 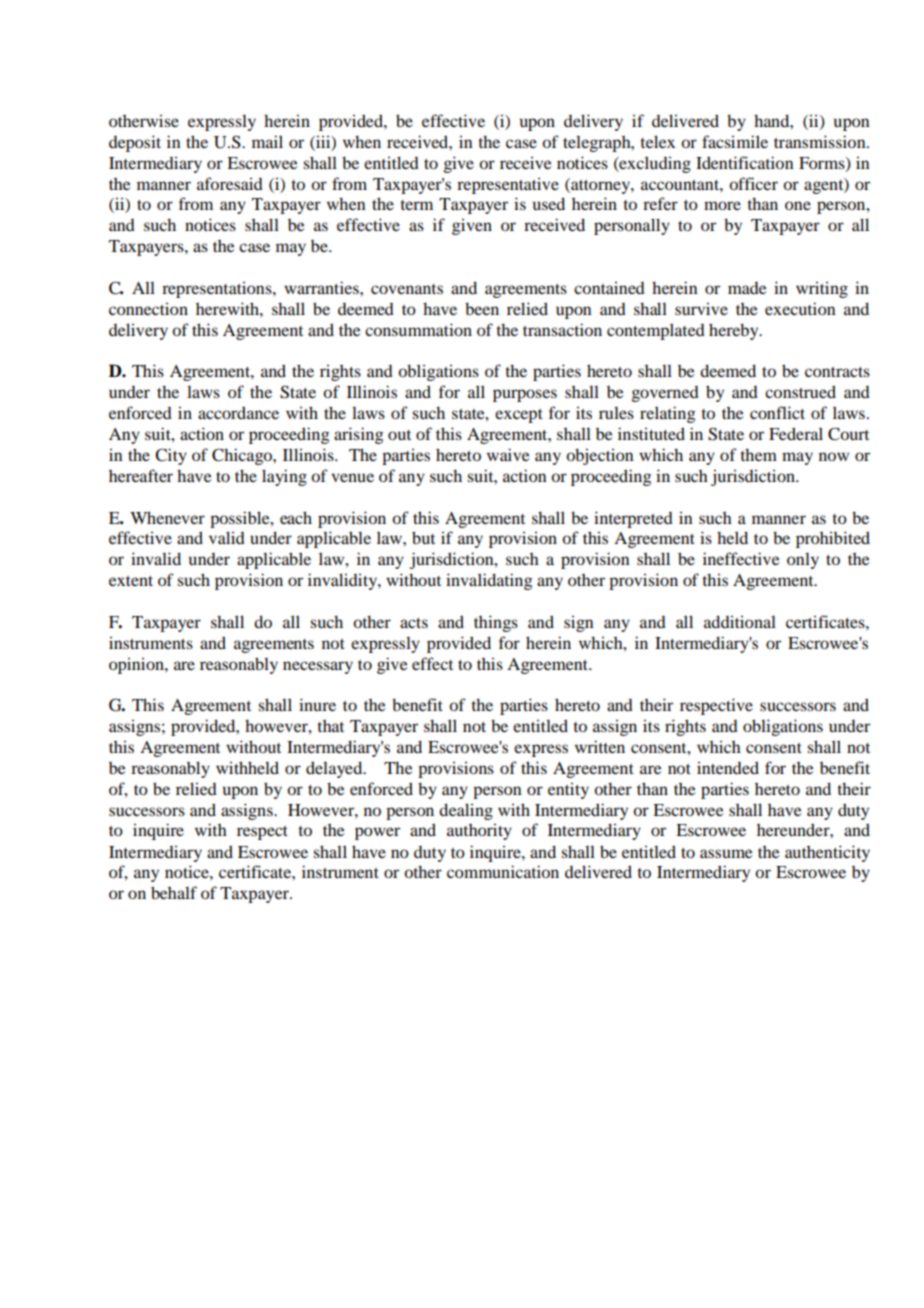 I want to click on opinion, so click(x=137, y=665).
